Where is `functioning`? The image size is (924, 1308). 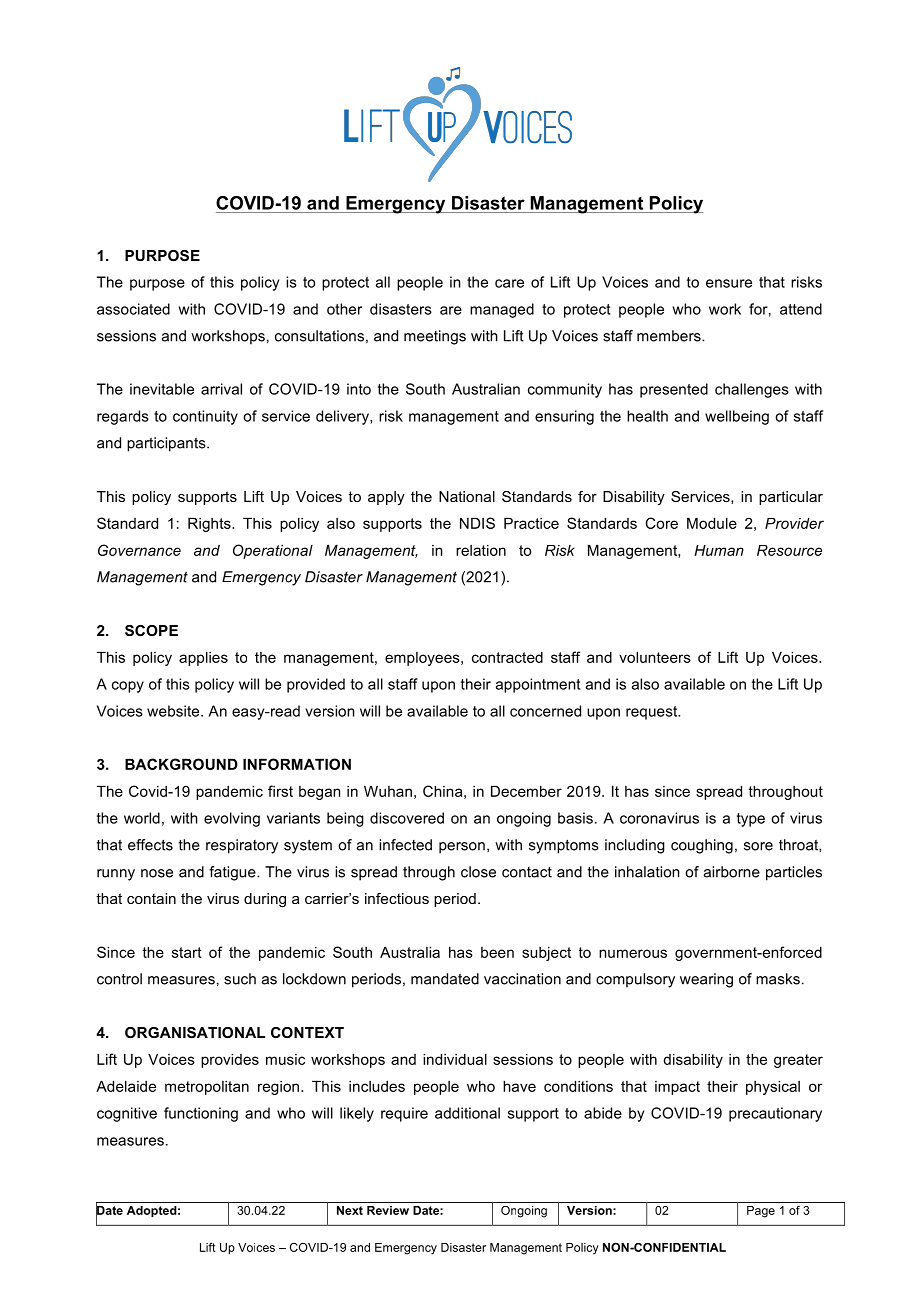
functioning is located at coordinates (201, 1114).
